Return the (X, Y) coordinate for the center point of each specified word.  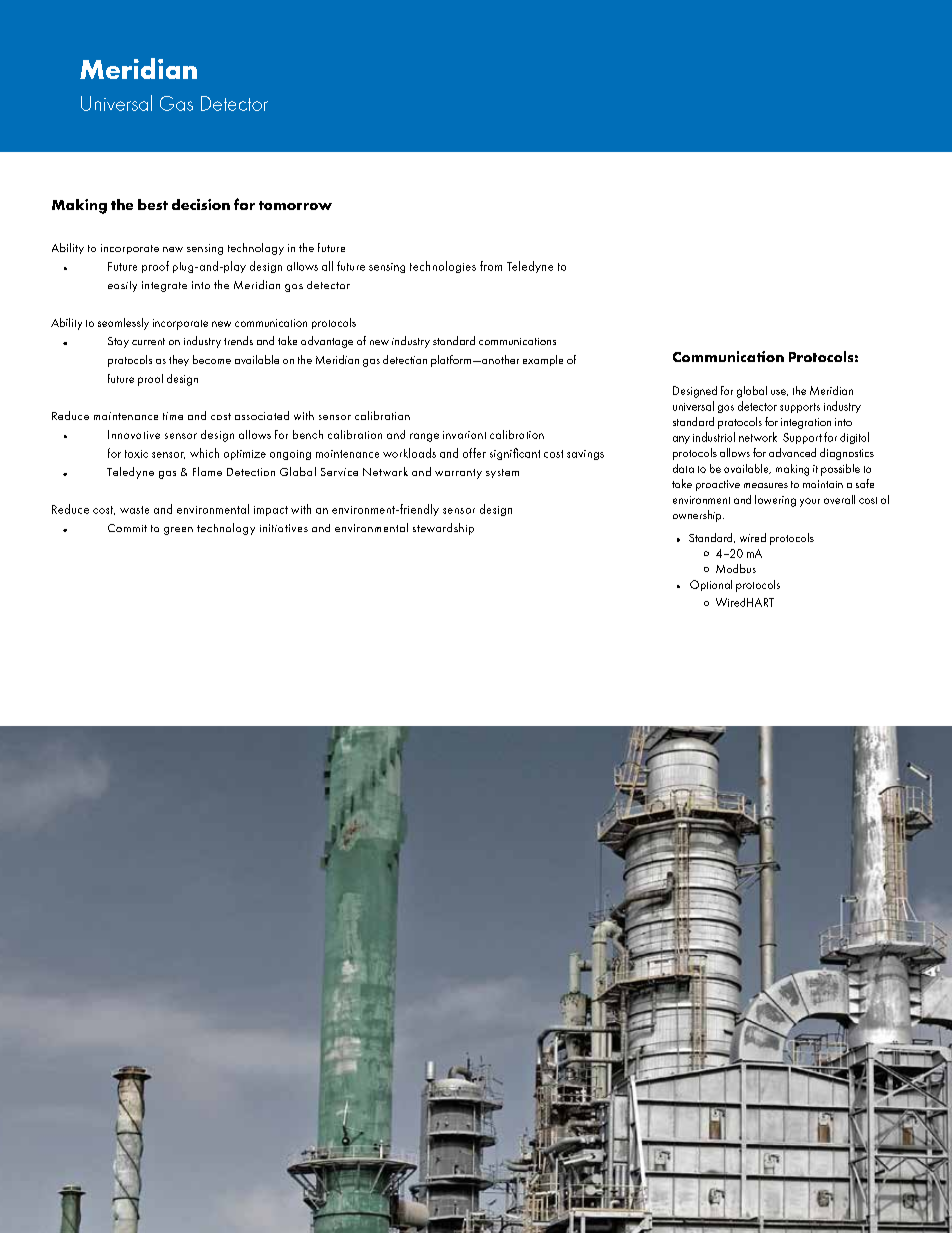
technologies (443, 267)
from (491, 266)
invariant (464, 435)
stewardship (443, 529)
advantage (327, 342)
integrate (164, 286)
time (173, 416)
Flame (207, 471)
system (502, 473)
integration (806, 423)
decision (201, 204)
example (543, 360)
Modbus (736, 568)
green (178, 531)
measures (766, 485)
